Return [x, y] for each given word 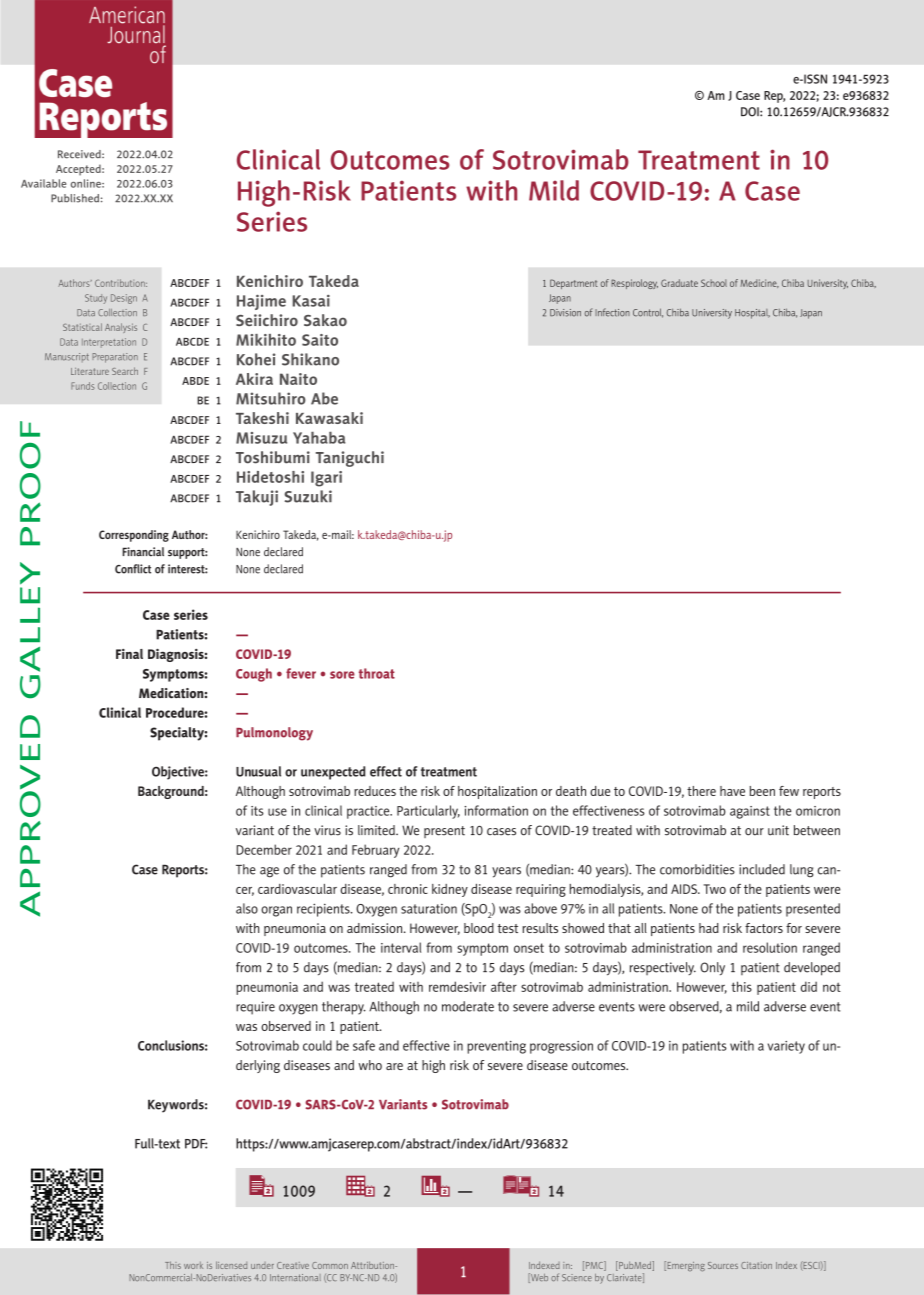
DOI [751, 112]
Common [330, 1265]
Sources [723, 1265]
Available [43, 183]
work [193, 1265]
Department [574, 284]
